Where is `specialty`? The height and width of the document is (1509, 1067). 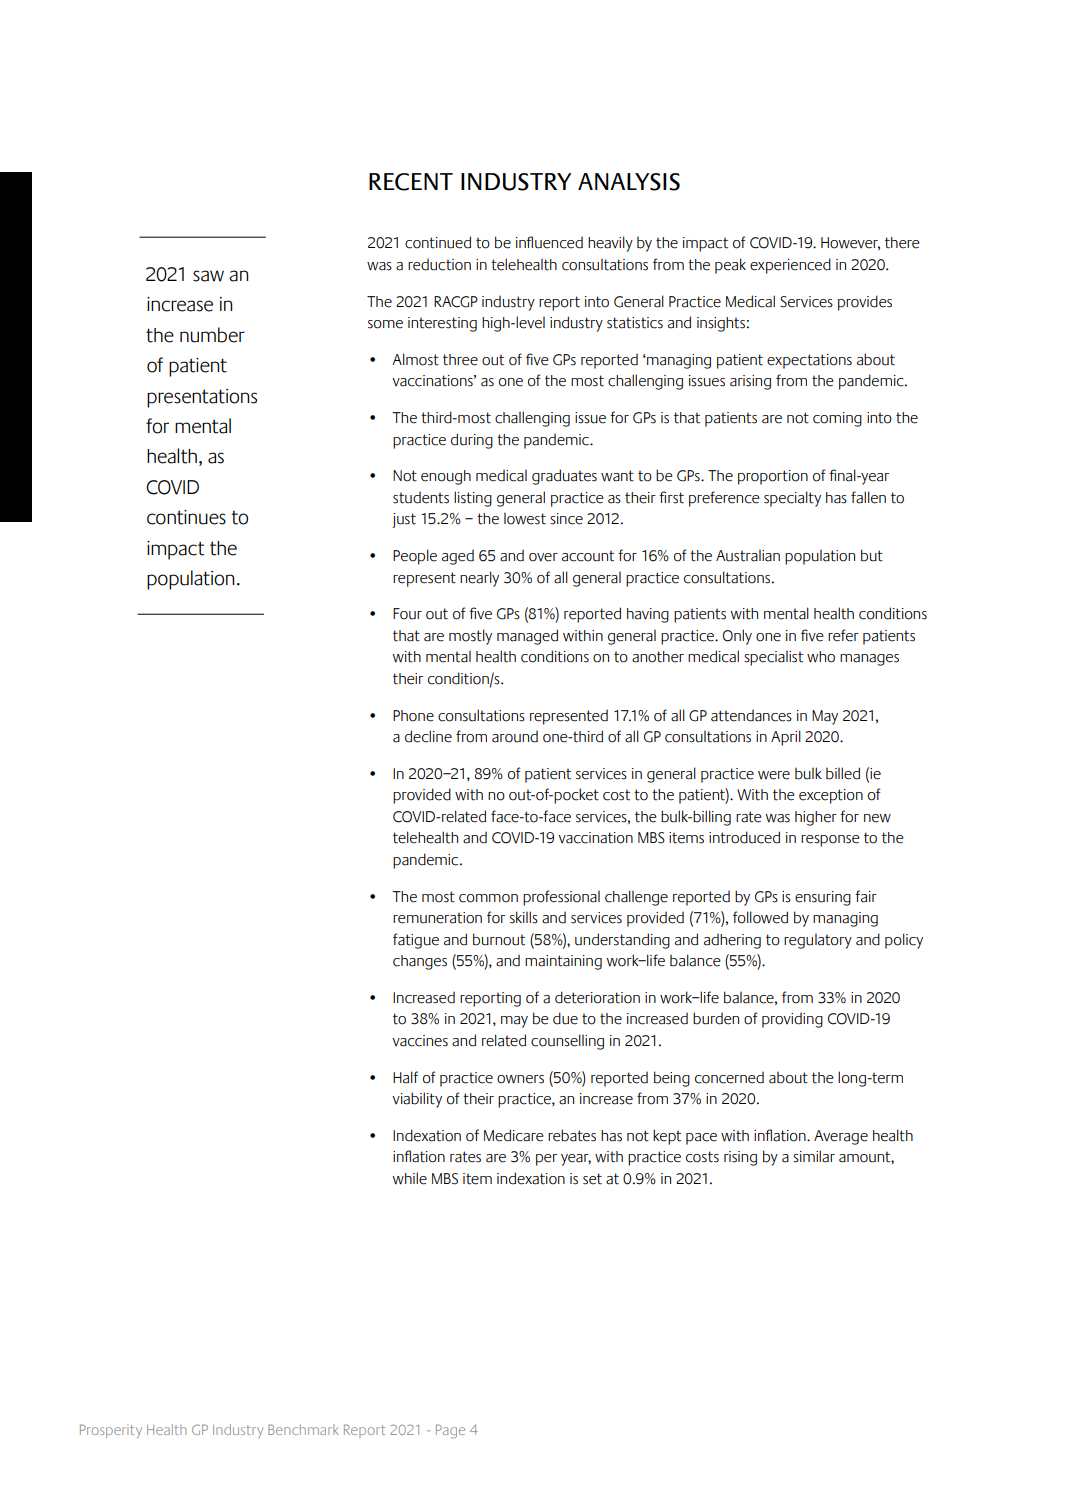
specialty is located at coordinates (792, 499).
